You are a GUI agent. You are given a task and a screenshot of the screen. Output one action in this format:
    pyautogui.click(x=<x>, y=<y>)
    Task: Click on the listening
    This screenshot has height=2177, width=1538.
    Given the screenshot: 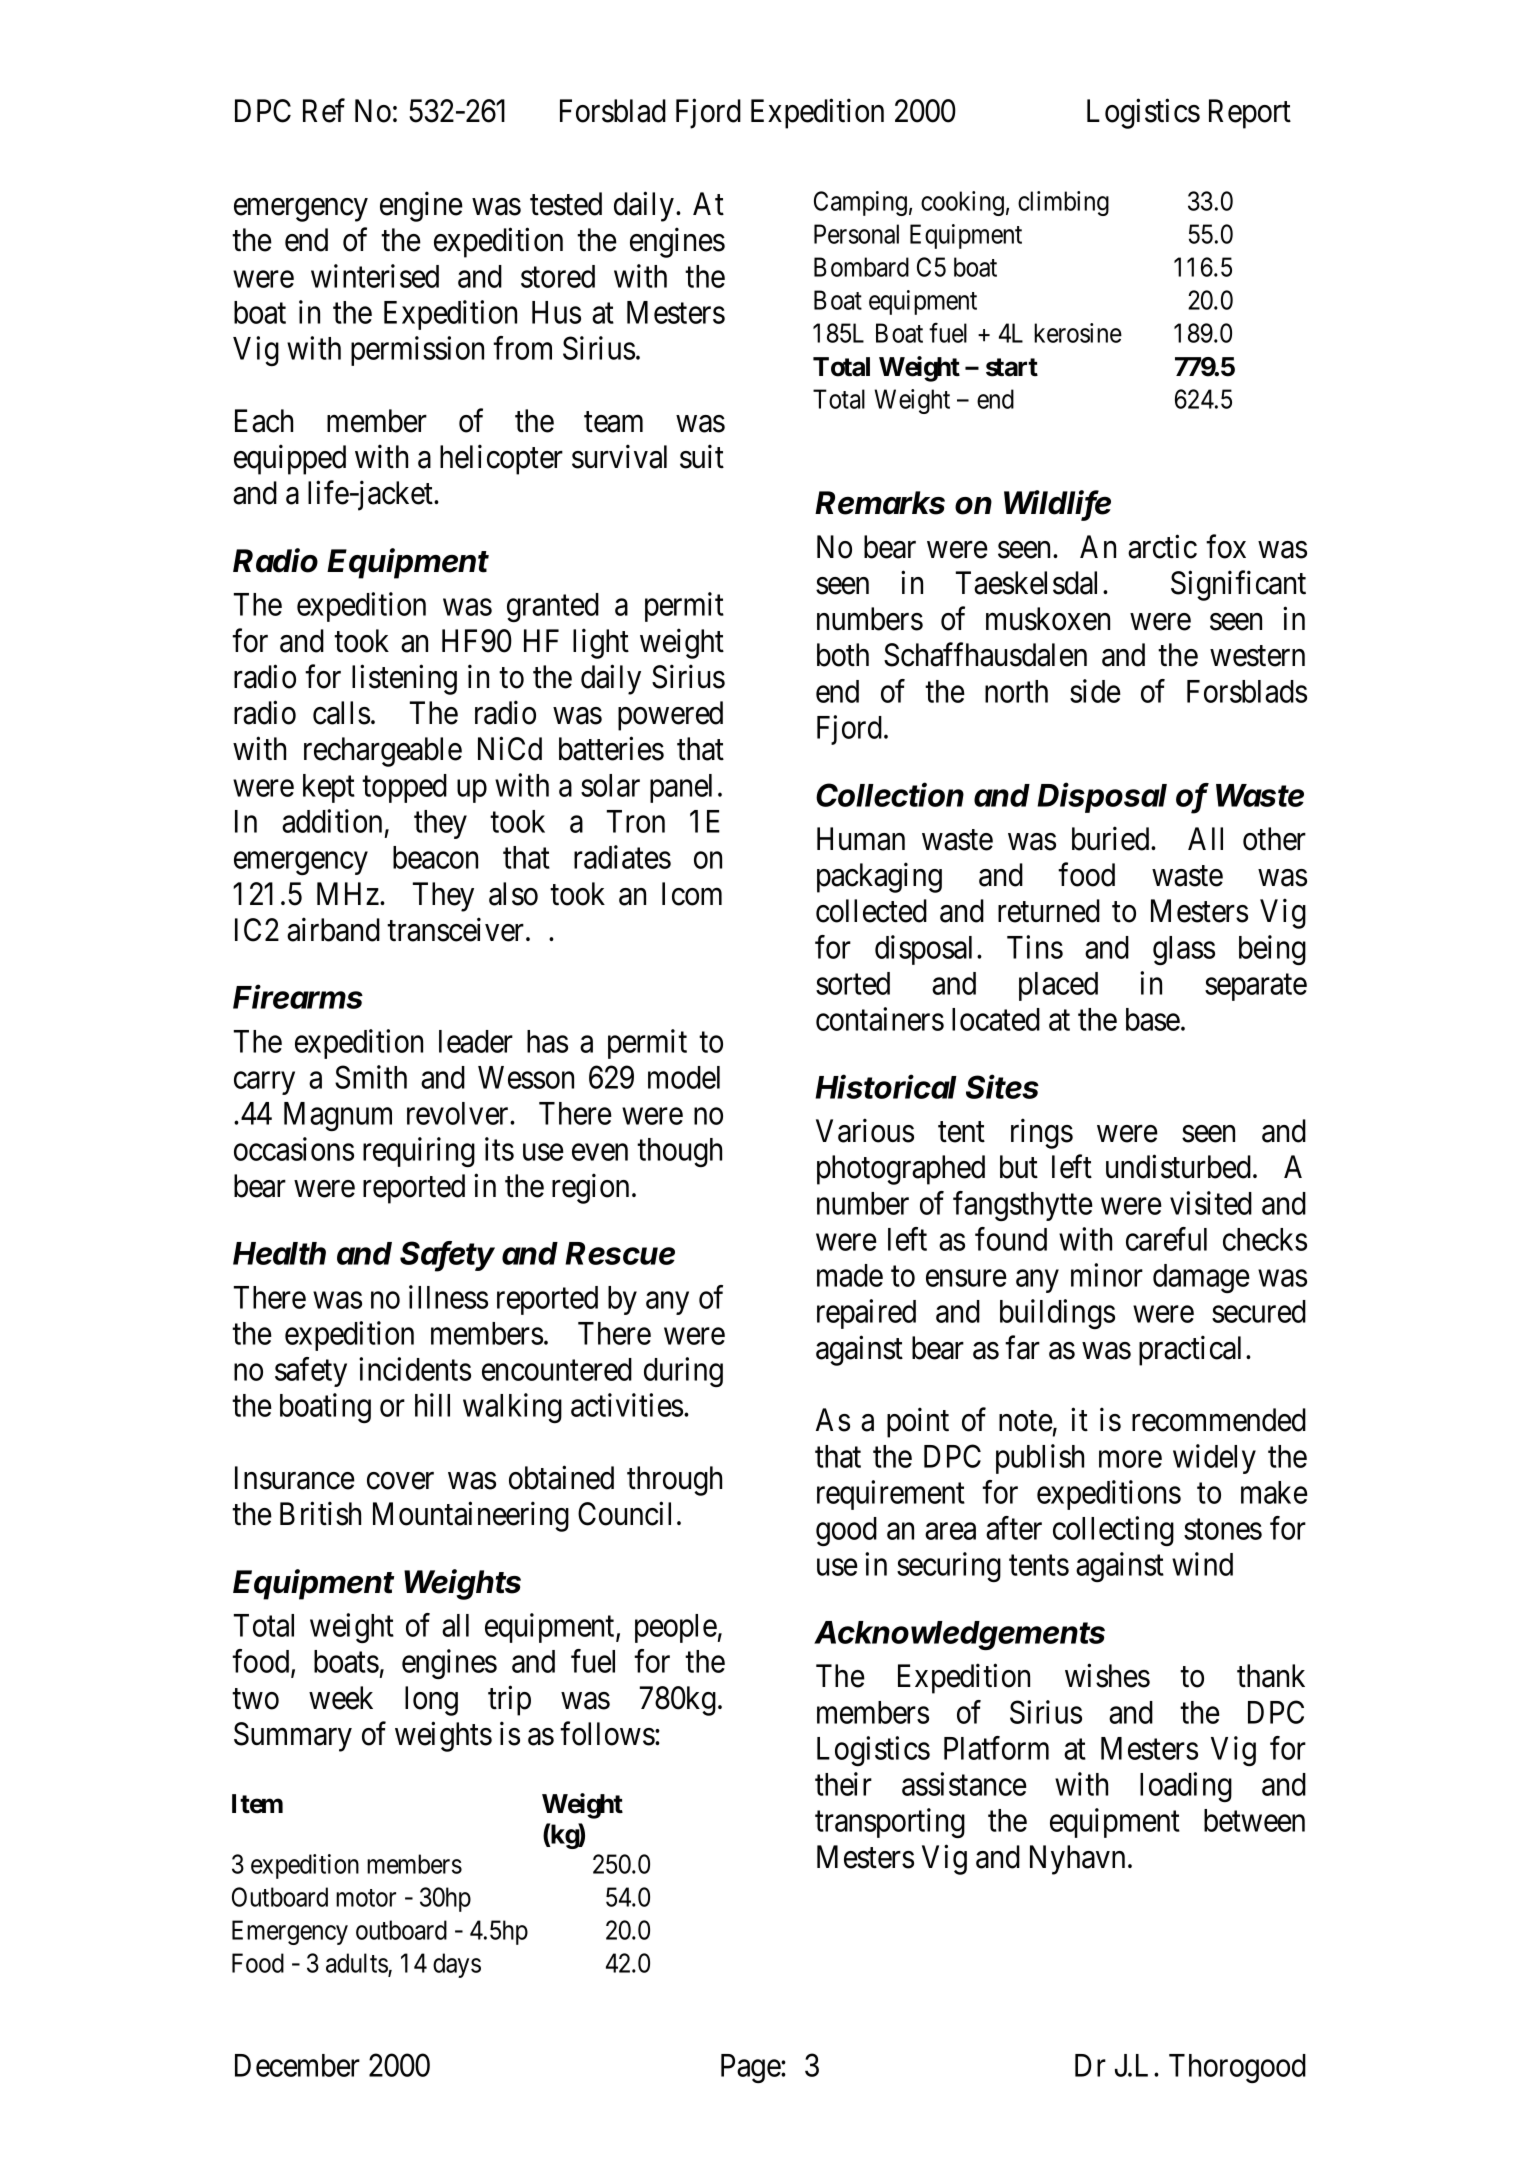 What is the action you would take?
    pyautogui.click(x=404, y=679)
